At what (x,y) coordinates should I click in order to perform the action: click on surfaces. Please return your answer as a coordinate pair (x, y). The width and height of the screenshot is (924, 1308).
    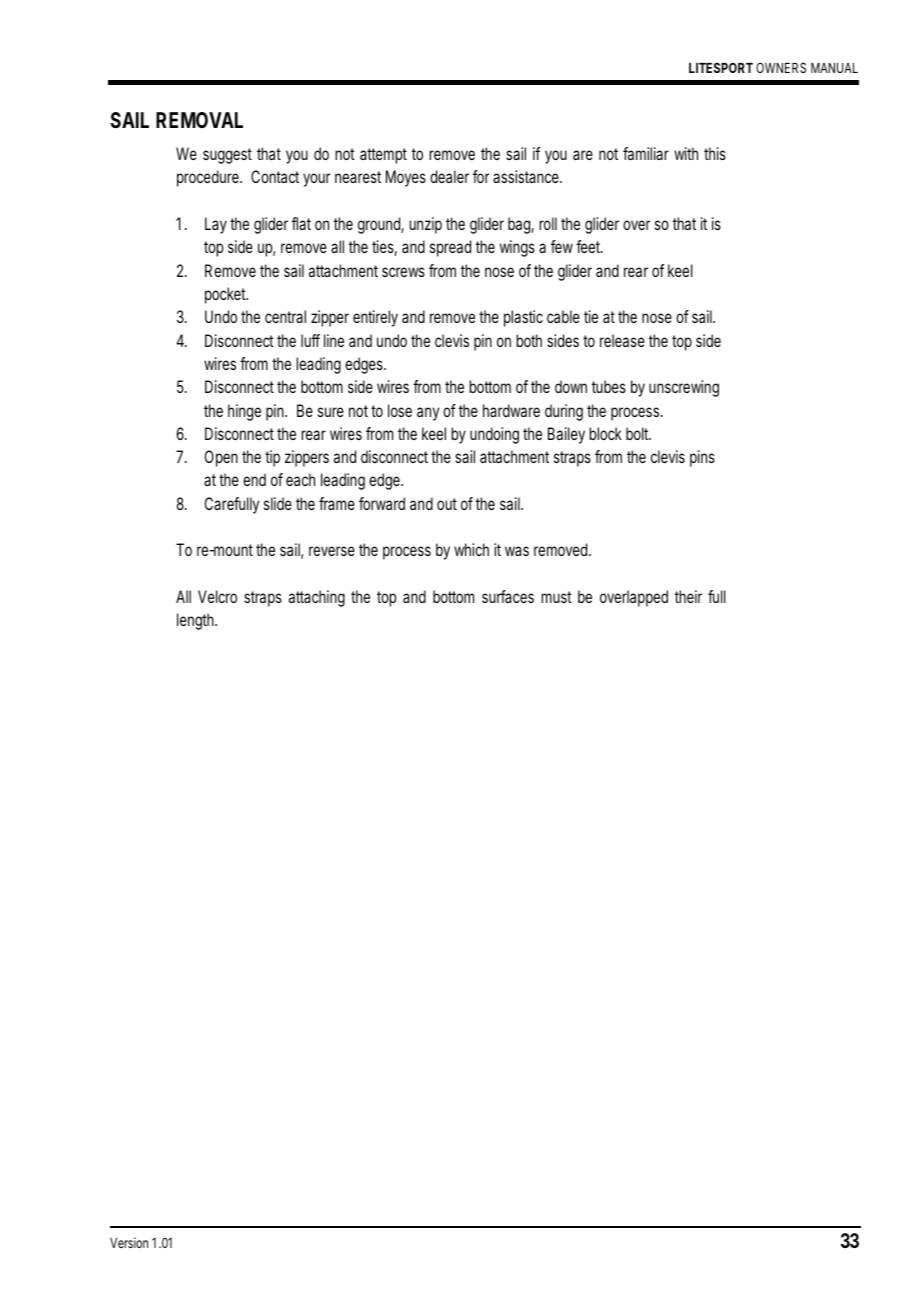
    Looking at the image, I should click on (508, 596).
